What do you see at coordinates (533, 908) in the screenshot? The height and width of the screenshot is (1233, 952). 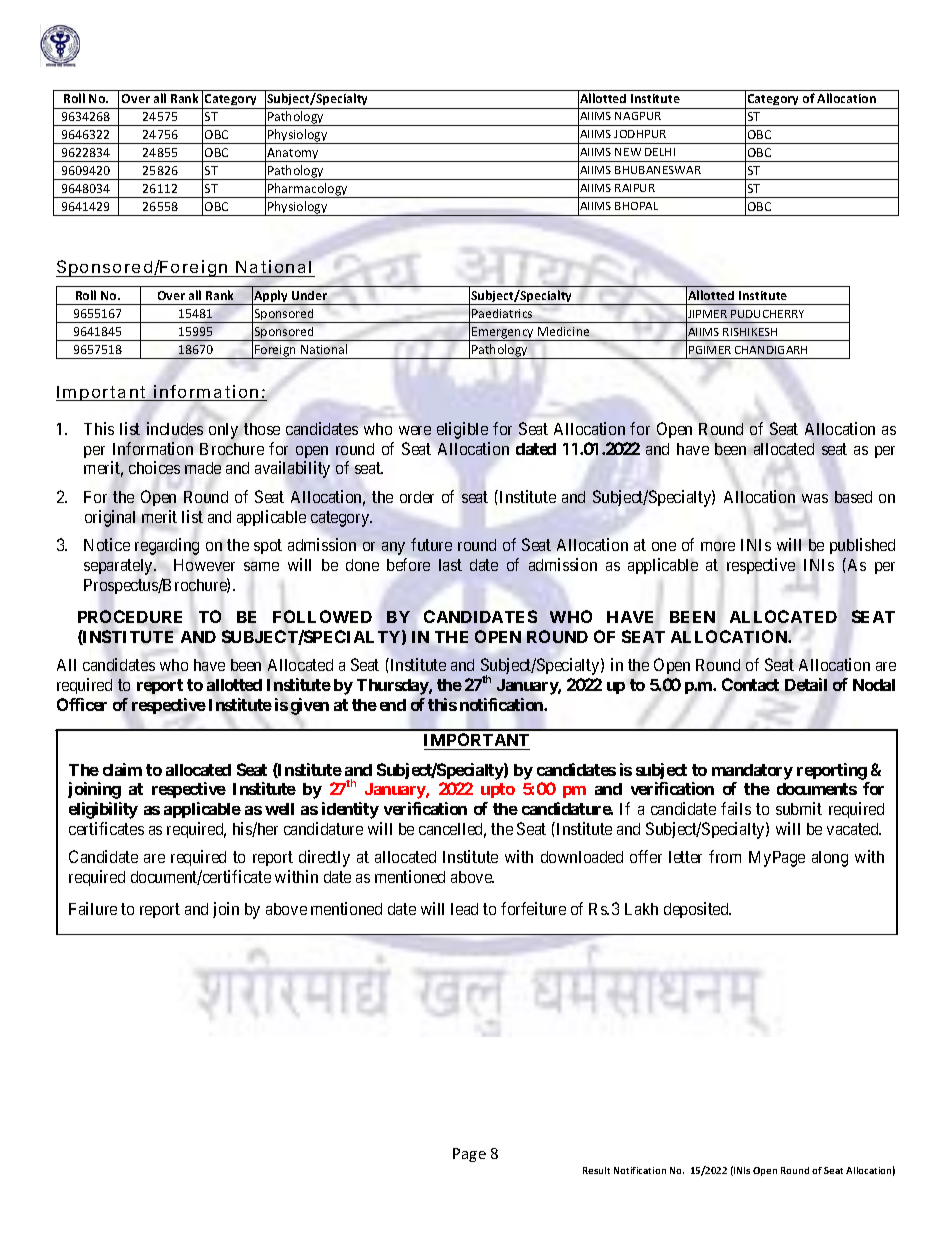 I see `forfeiture` at bounding box center [533, 908].
